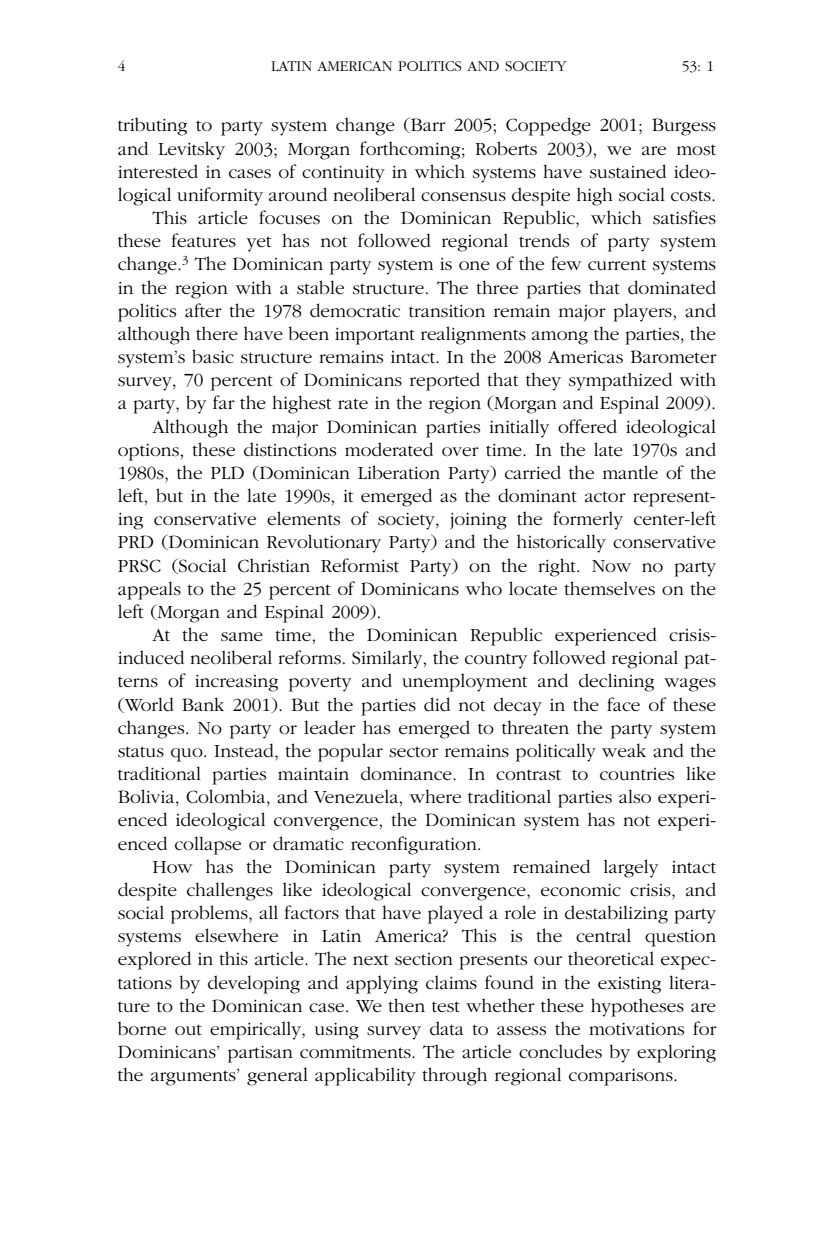  Describe the element at coordinates (415, 845) in the document. I see `reconfiguration` at that location.
